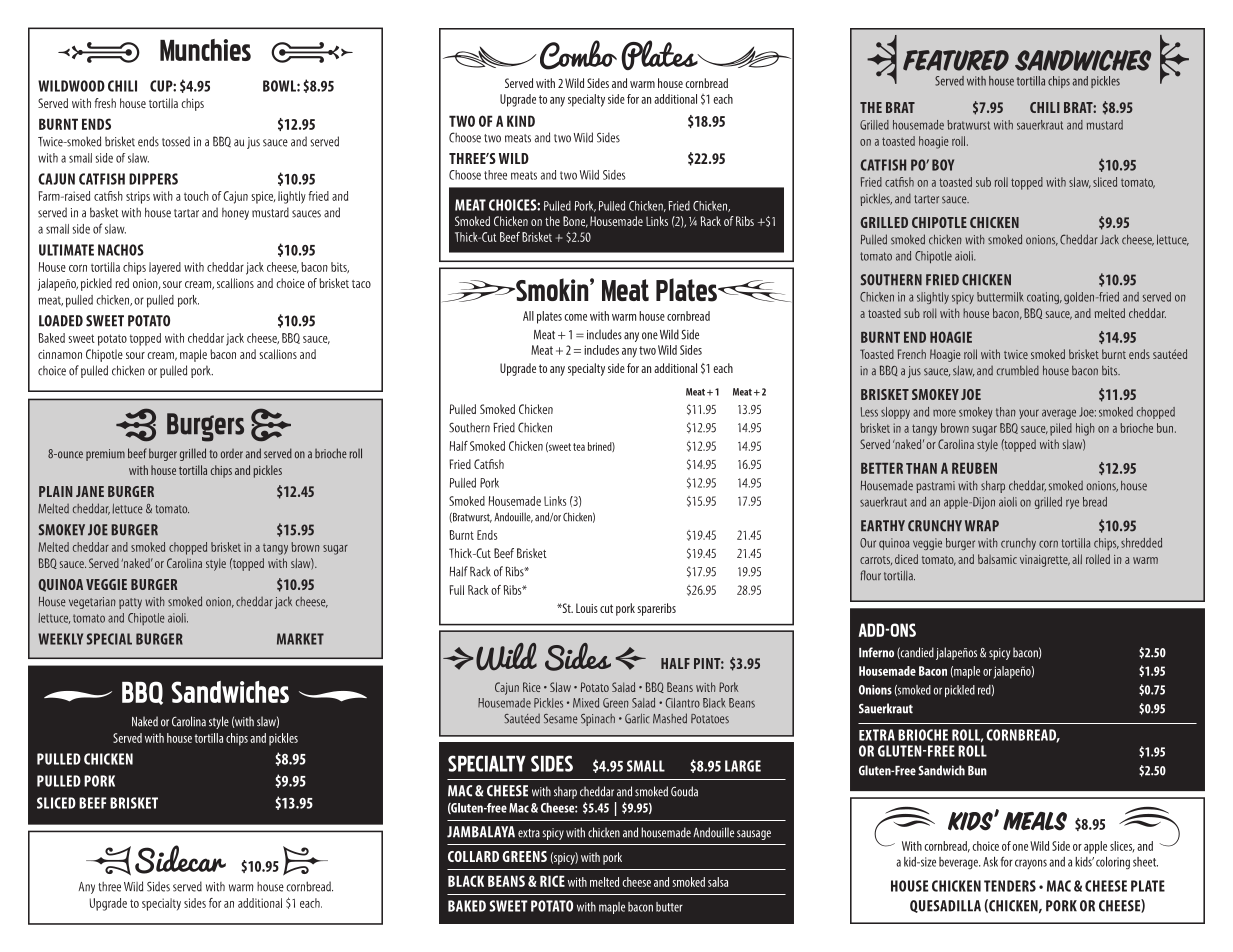  Describe the element at coordinates (575, 222) in the screenshot. I see `Bone` at that location.
